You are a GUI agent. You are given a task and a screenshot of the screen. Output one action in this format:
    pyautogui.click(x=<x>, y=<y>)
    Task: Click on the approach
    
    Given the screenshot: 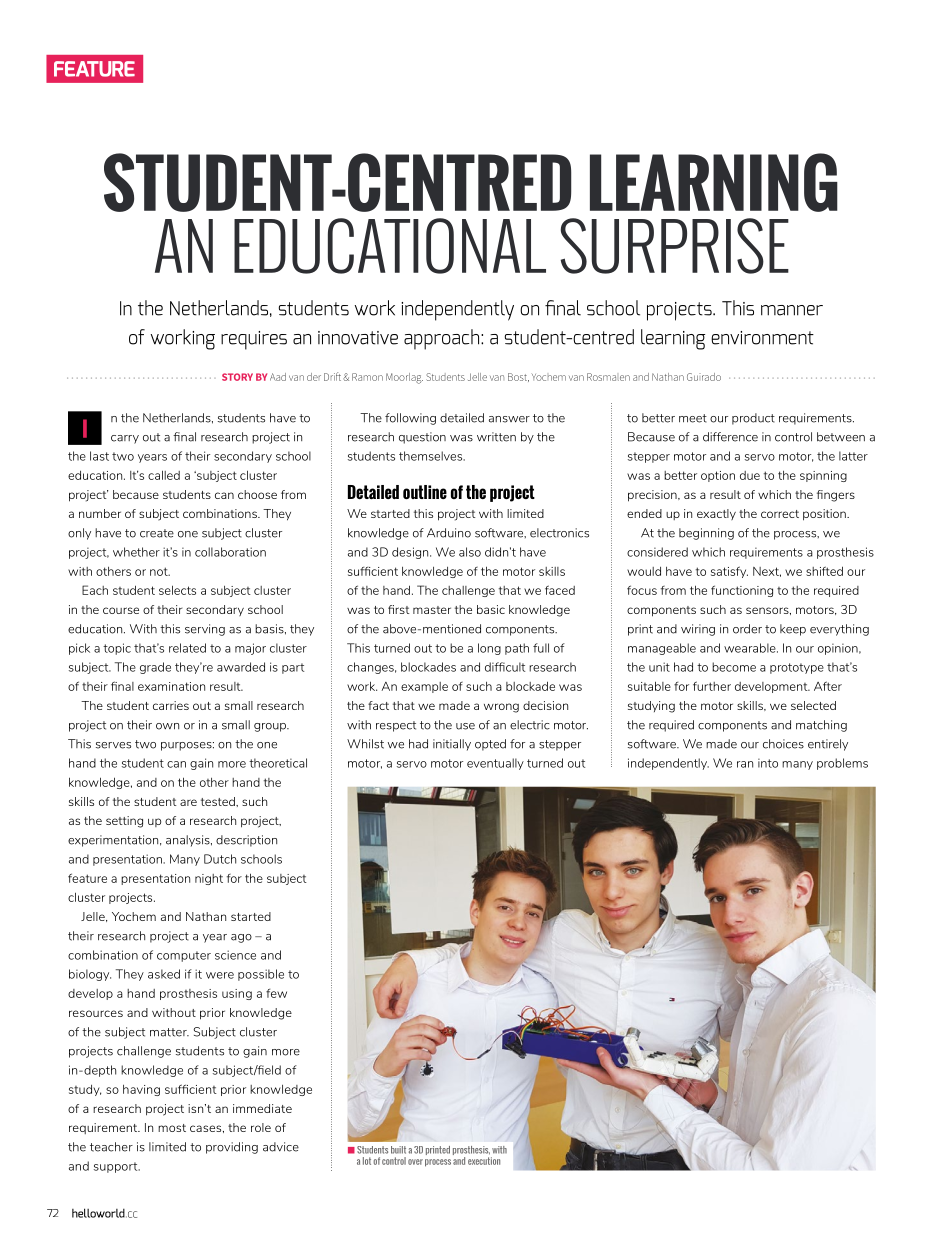 What is the action you would take?
    pyautogui.click(x=443, y=339)
